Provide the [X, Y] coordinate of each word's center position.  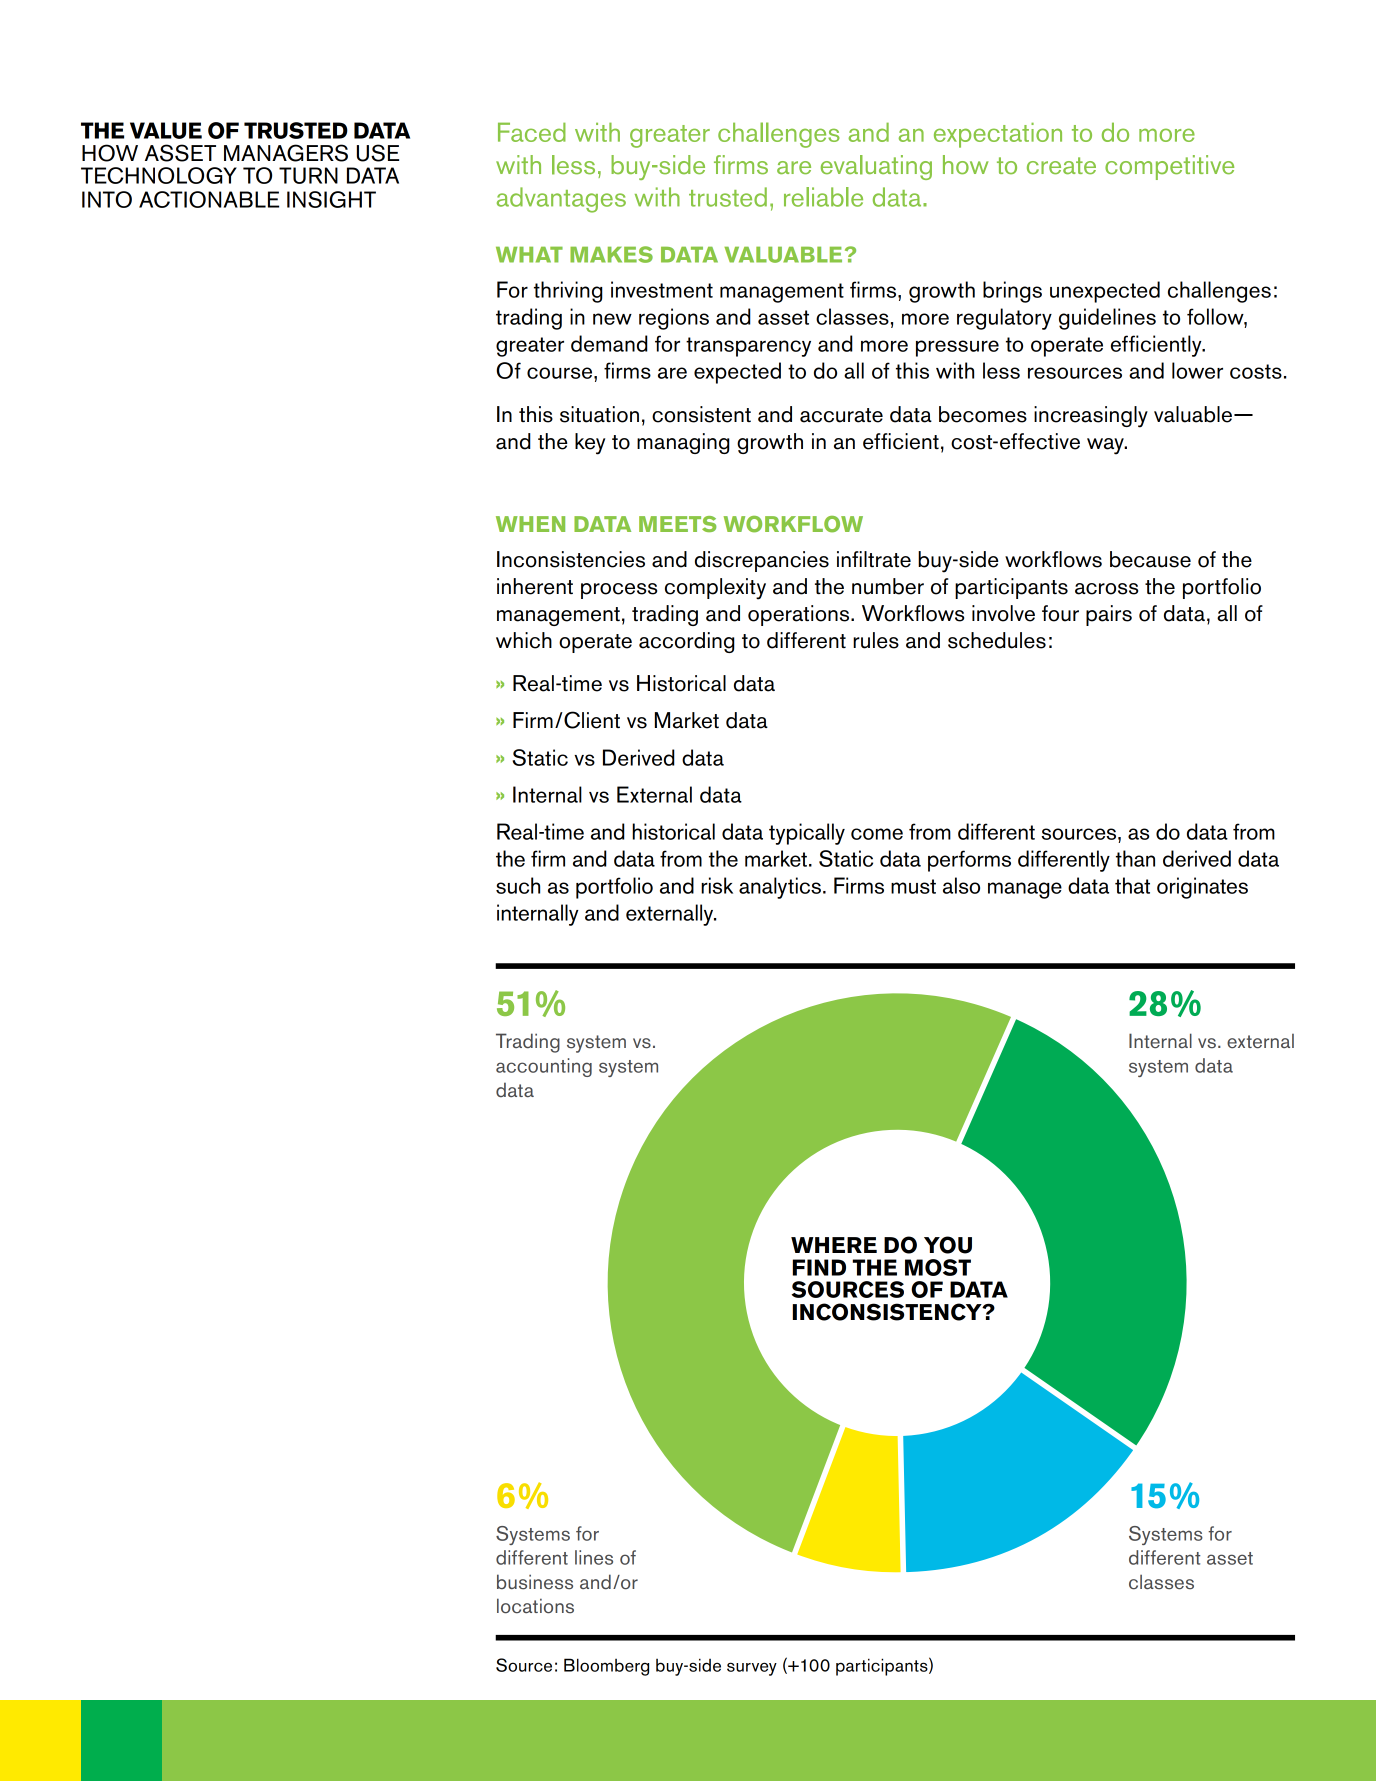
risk [717, 885]
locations [535, 1606]
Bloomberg [606, 1667]
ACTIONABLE [209, 199]
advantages [561, 200]
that [1132, 885]
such [518, 885]
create [1061, 166]
